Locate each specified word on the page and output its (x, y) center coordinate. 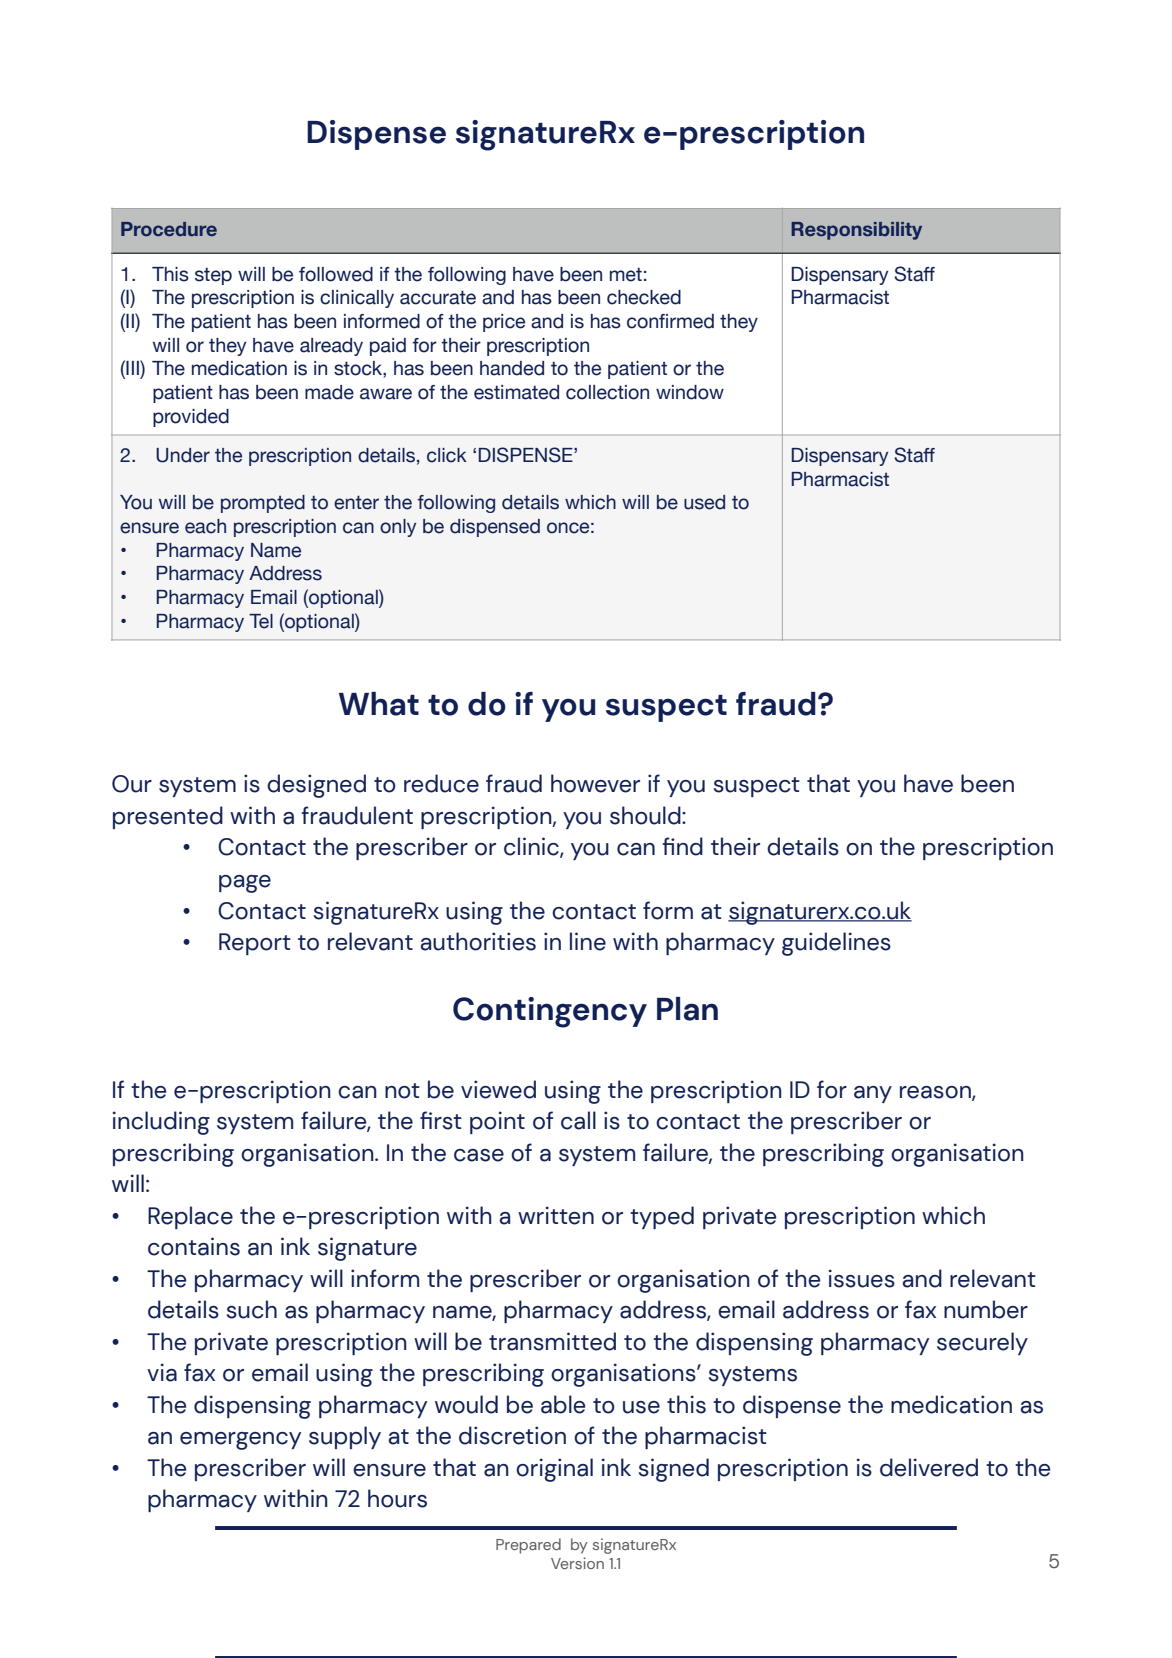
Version (577, 1563)
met (626, 274)
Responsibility (856, 231)
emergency (240, 1441)
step (213, 276)
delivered (929, 1467)
